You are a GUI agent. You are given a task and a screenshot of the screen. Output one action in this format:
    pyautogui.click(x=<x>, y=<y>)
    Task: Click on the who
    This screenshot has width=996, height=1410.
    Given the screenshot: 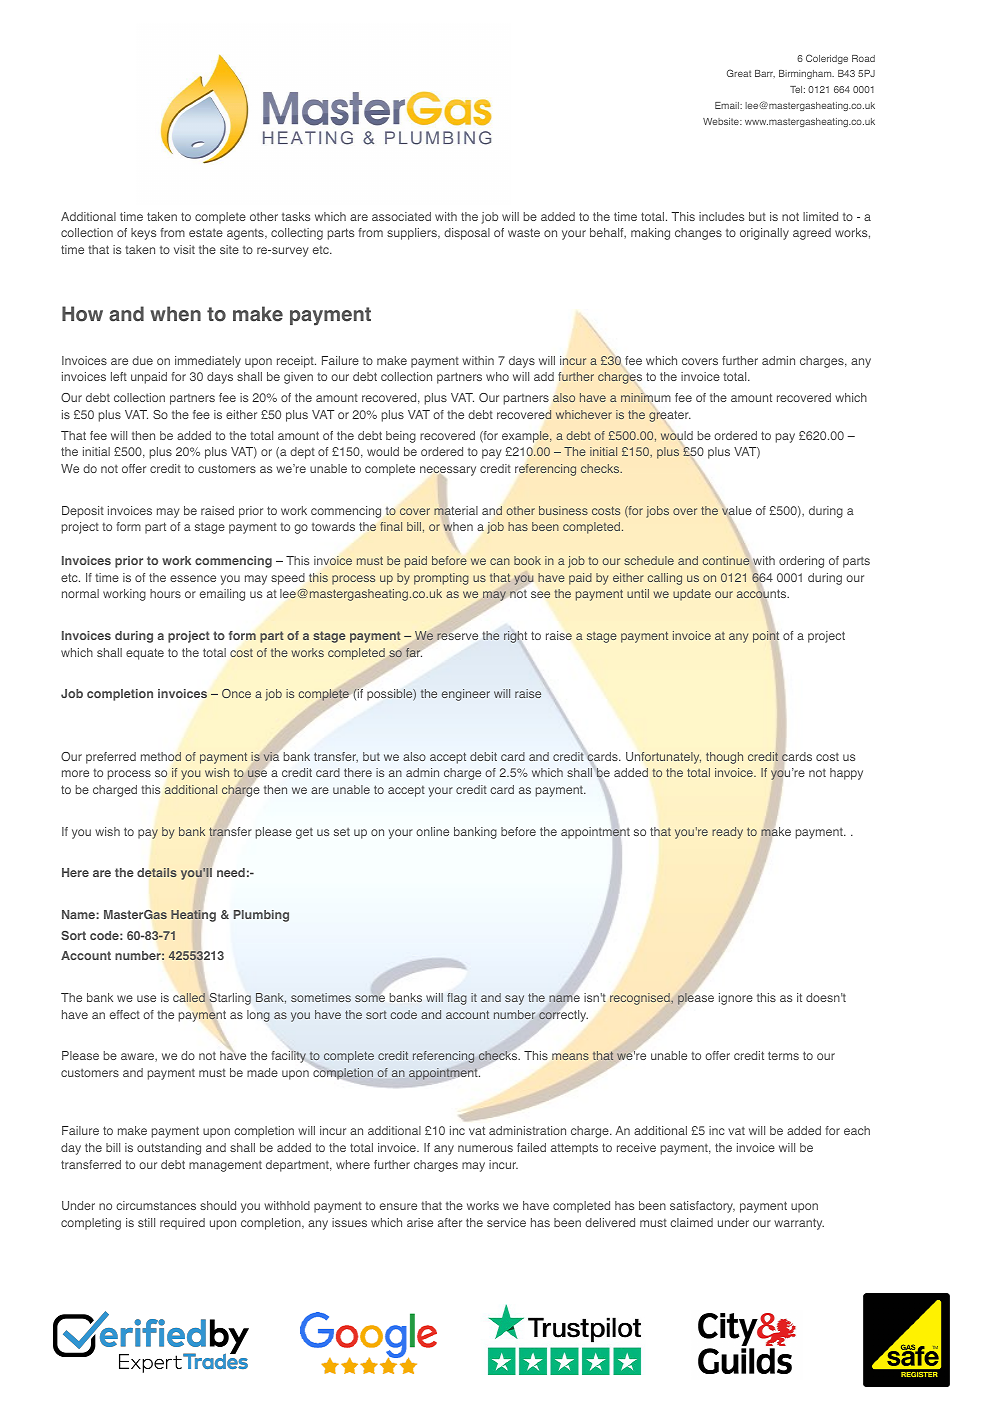 What is the action you would take?
    pyautogui.click(x=497, y=376)
